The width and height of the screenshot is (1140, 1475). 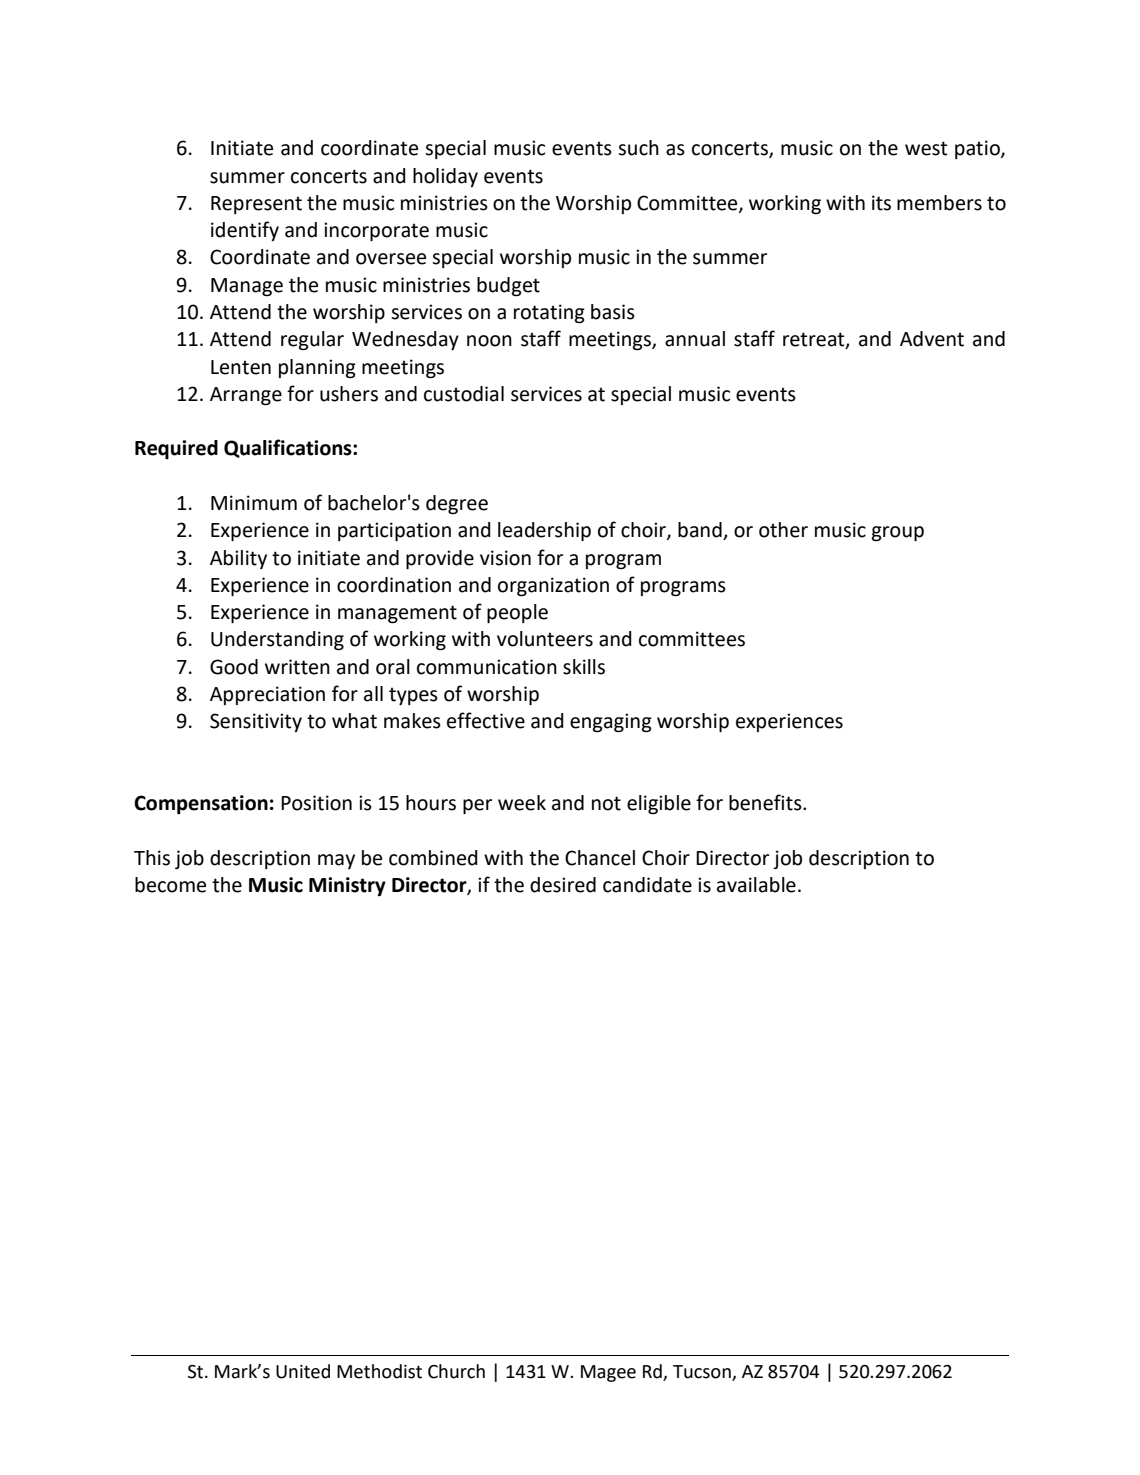 What do you see at coordinates (898, 534) in the screenshot?
I see `group` at bounding box center [898, 534].
